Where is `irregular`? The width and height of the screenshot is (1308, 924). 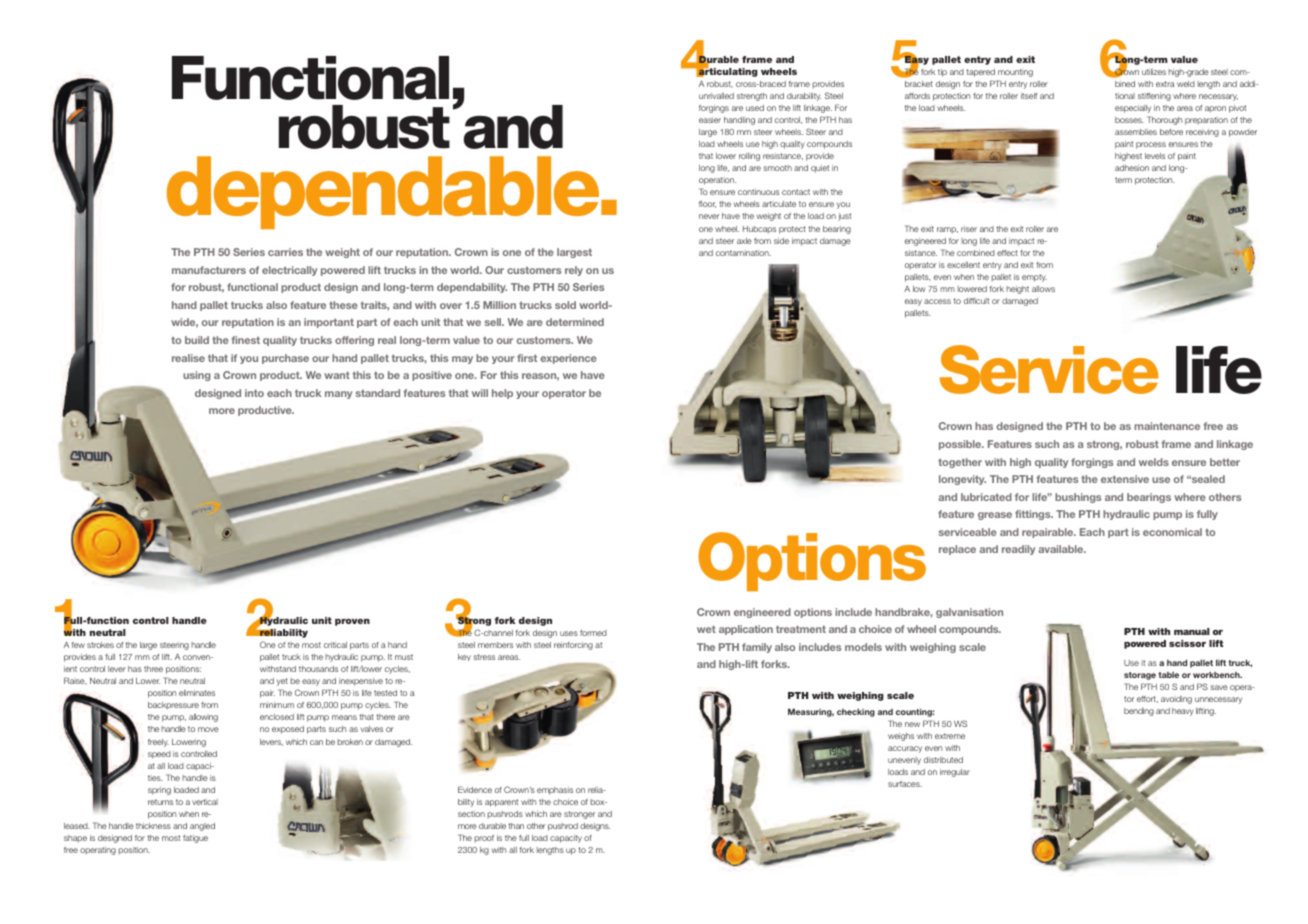 irregular is located at coordinates (955, 773).
